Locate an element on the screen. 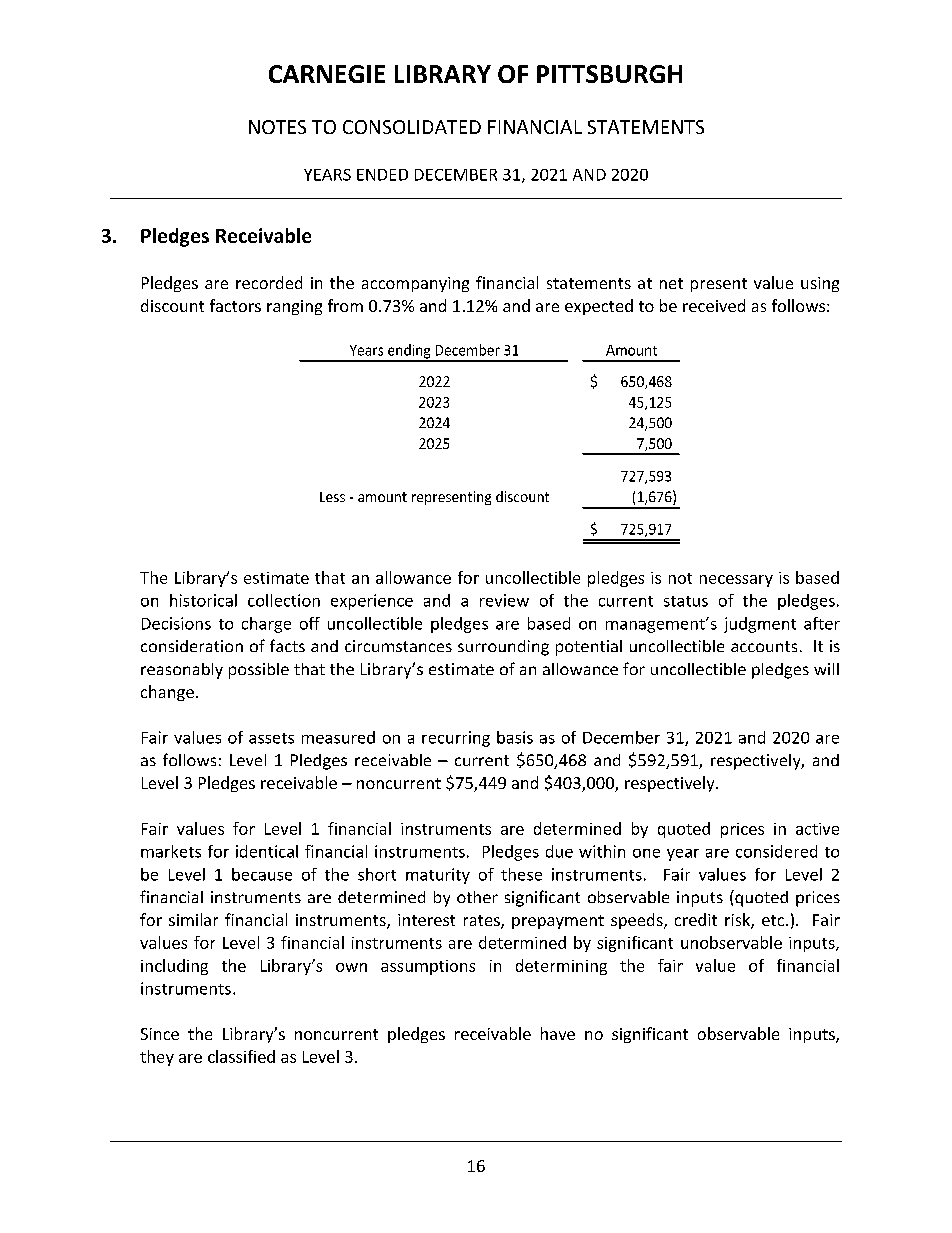 The width and height of the screenshot is (952, 1233). accounts is located at coordinates (764, 646).
